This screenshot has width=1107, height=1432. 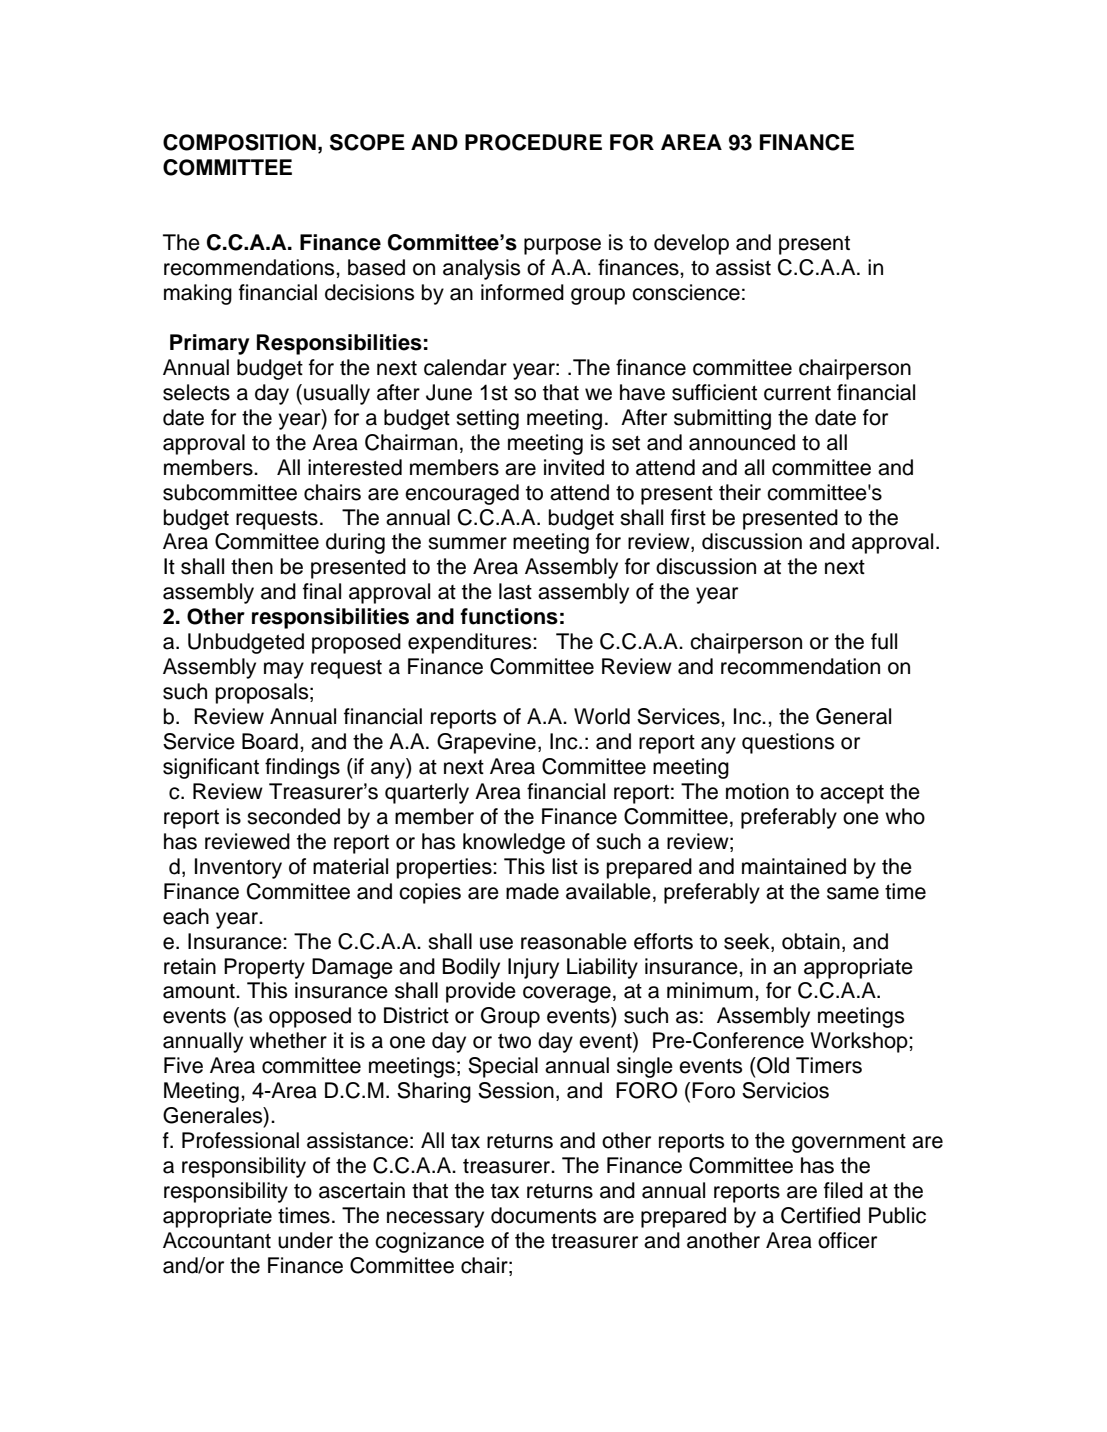 I want to click on develop, so click(x=691, y=244).
